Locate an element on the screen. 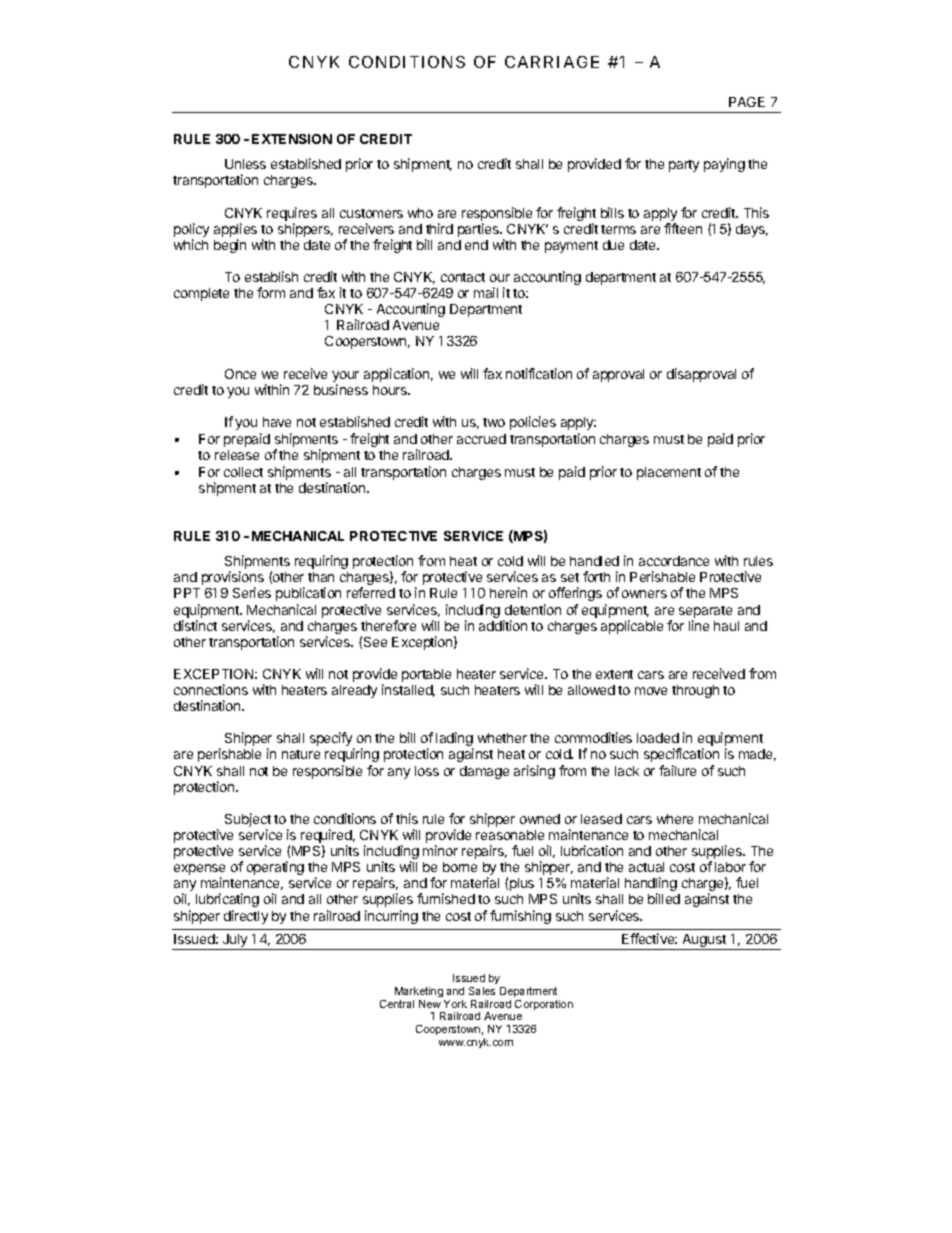 This screenshot has width=952, height=1233. two is located at coordinates (494, 422).
